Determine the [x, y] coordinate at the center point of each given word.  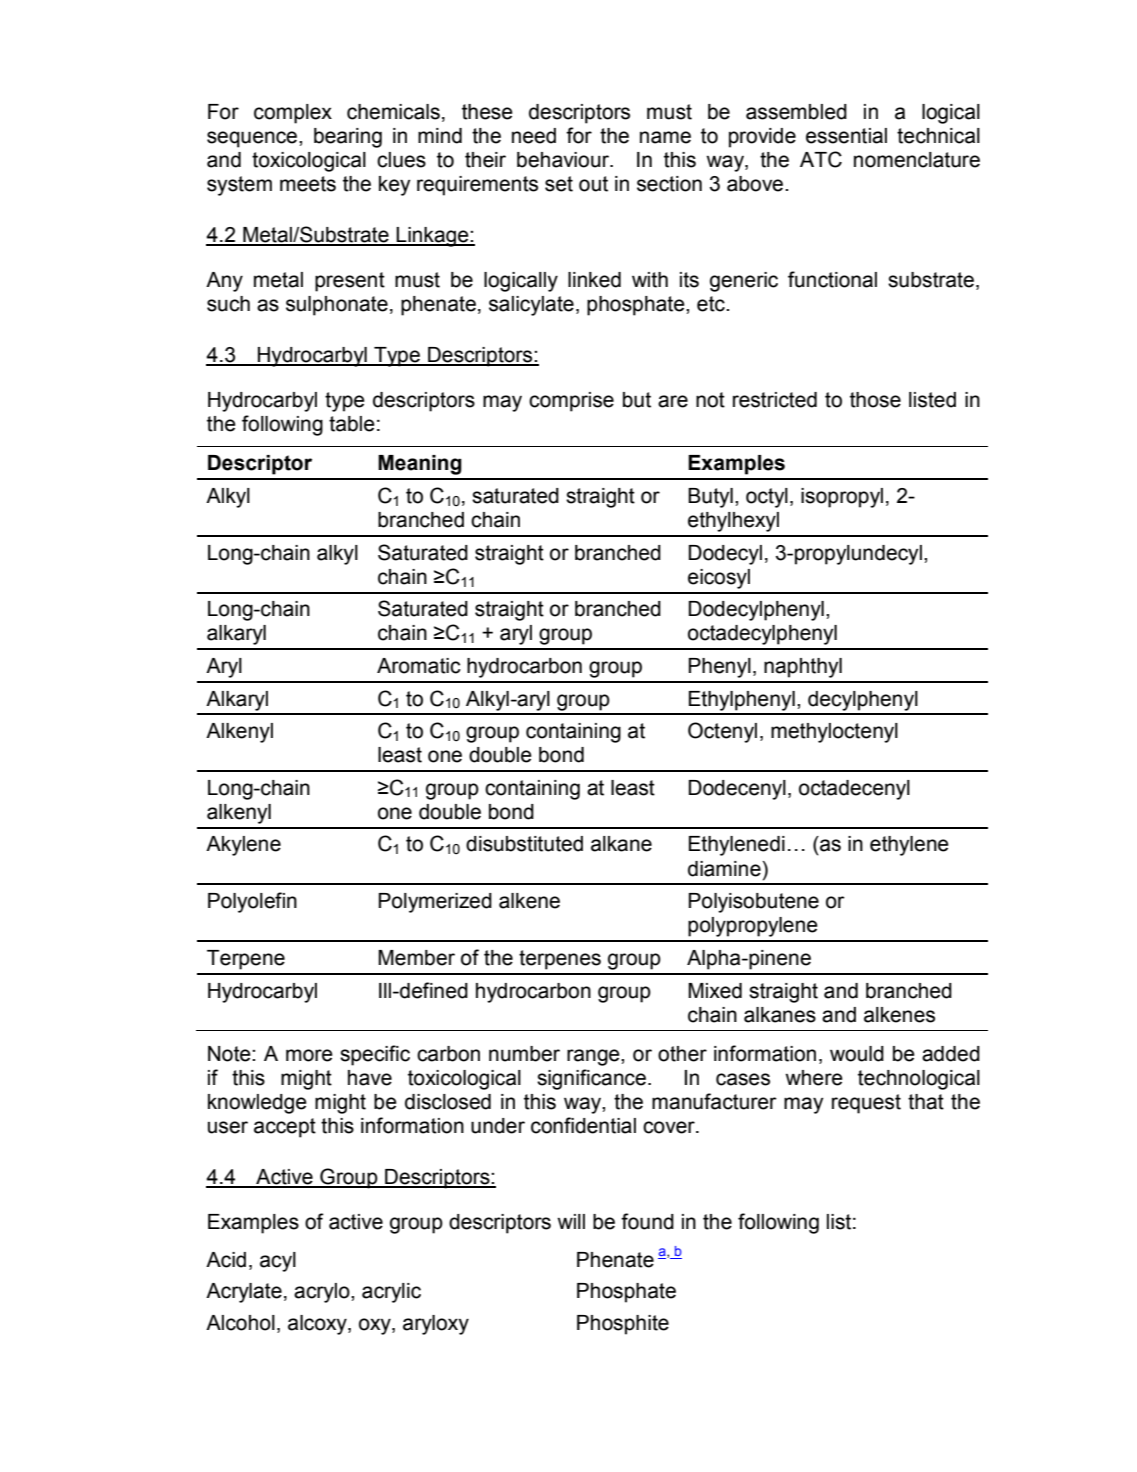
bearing [348, 138]
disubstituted [524, 844]
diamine [725, 869]
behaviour [564, 160]
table [352, 424]
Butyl [710, 498]
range [594, 1057]
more [309, 1055]
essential [846, 136]
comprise [571, 402]
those [875, 400]
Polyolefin [252, 902]
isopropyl [842, 498]
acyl [278, 1262]
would [857, 1054]
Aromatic [419, 666]
